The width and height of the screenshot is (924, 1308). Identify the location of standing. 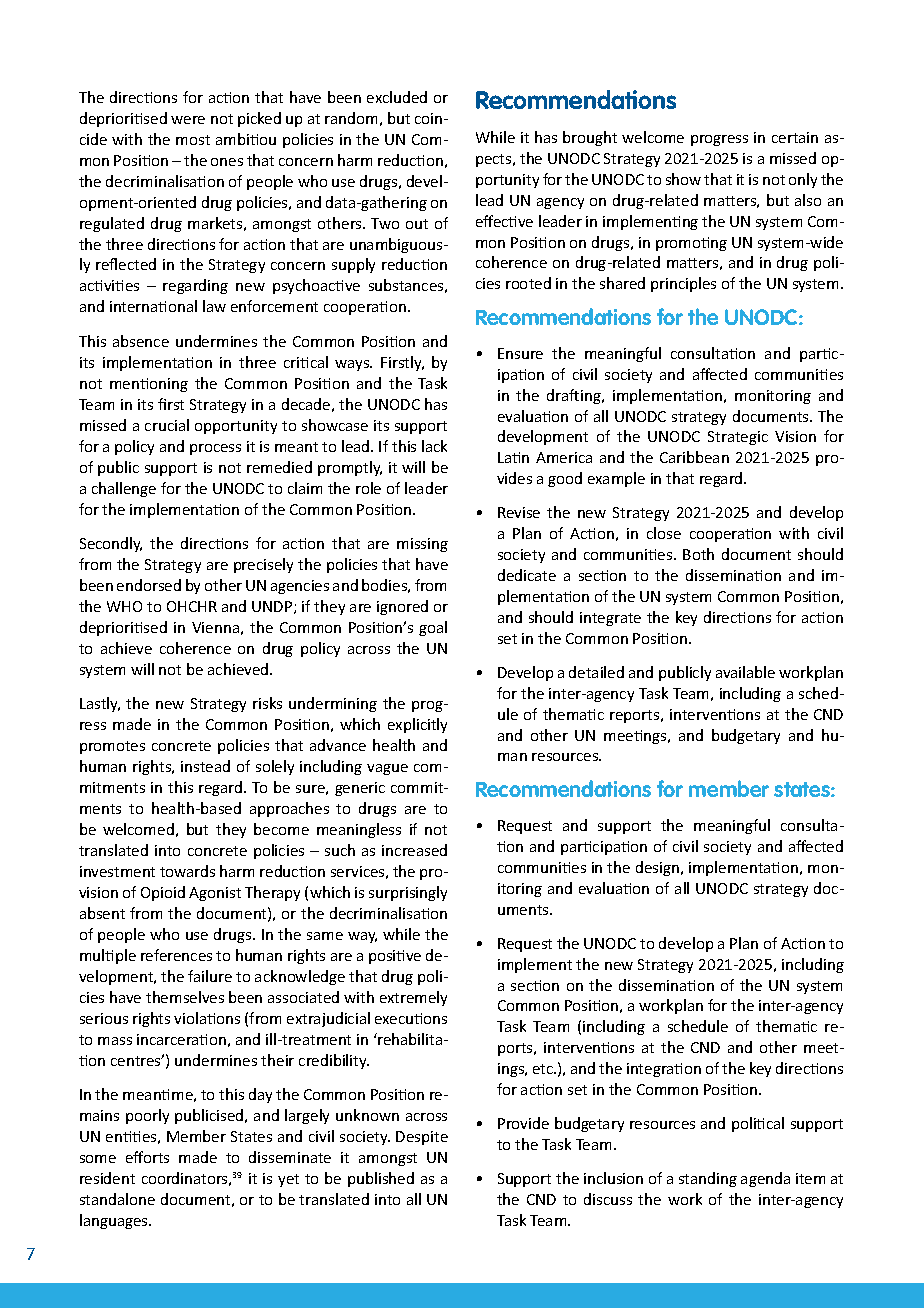
(708, 1179).
